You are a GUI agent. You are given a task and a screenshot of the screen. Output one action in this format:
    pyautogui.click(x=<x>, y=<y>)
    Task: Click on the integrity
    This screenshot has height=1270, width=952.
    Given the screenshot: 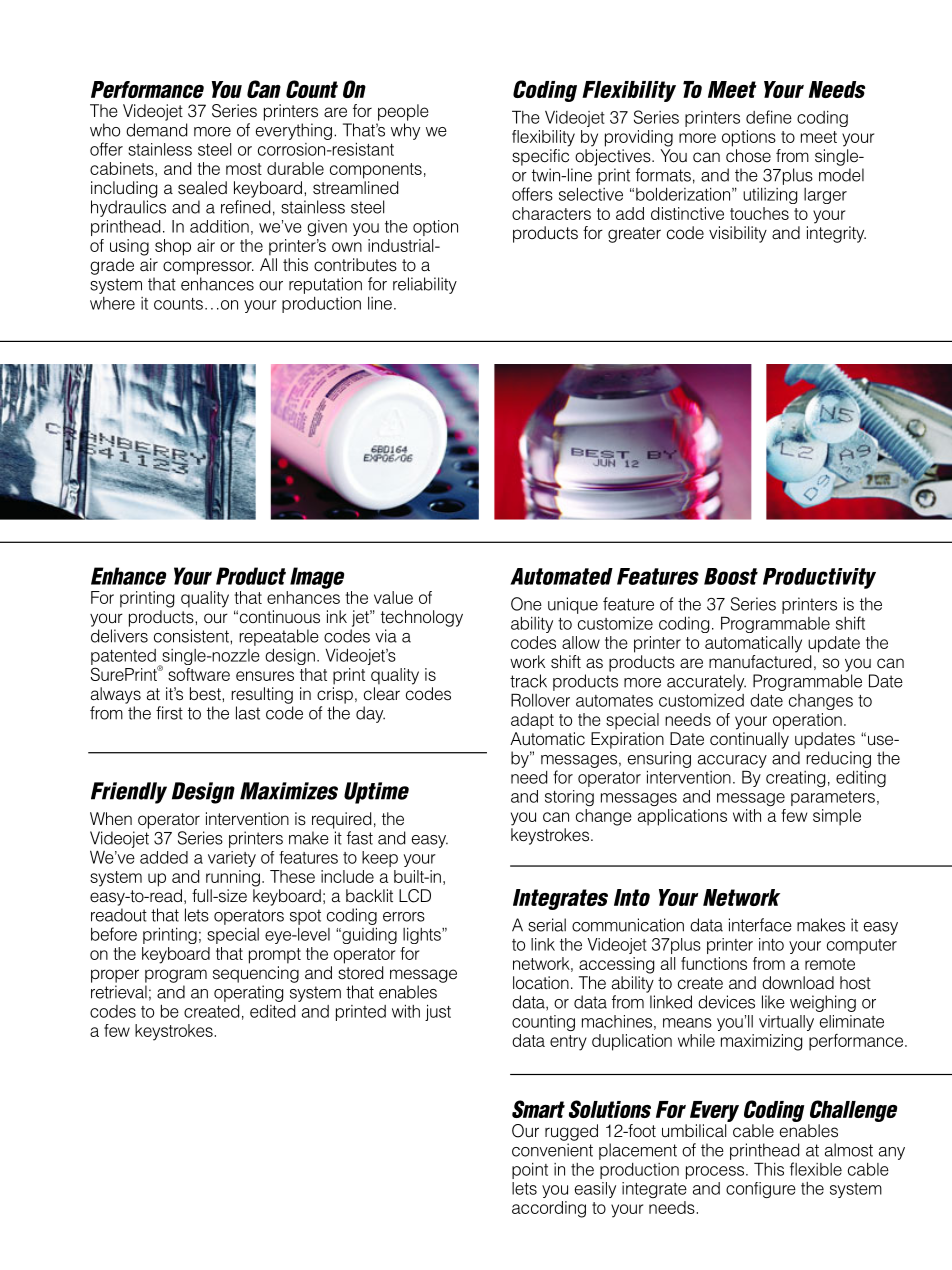 What is the action you would take?
    pyautogui.click(x=836, y=234)
